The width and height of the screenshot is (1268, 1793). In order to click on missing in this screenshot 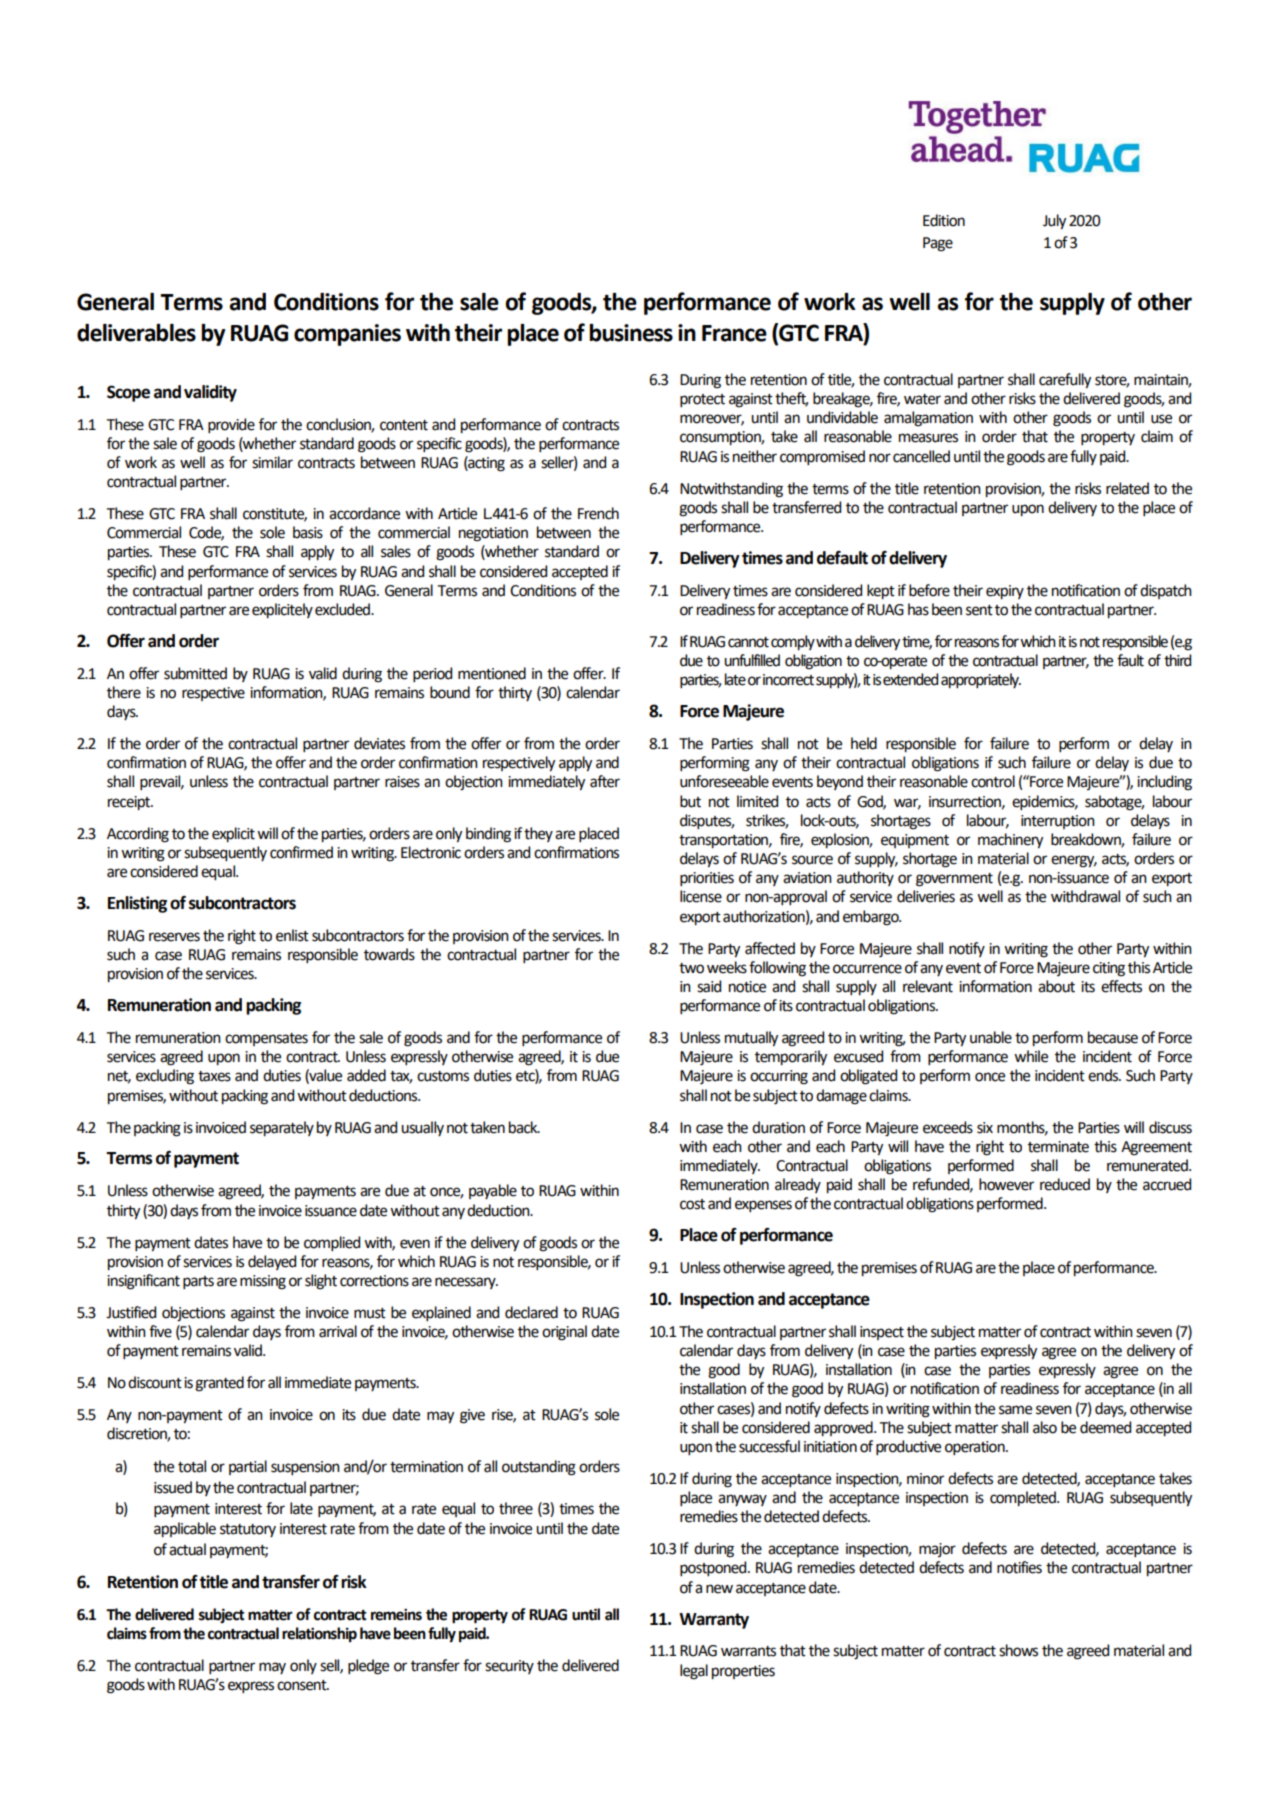, I will do `click(263, 1282)`.
